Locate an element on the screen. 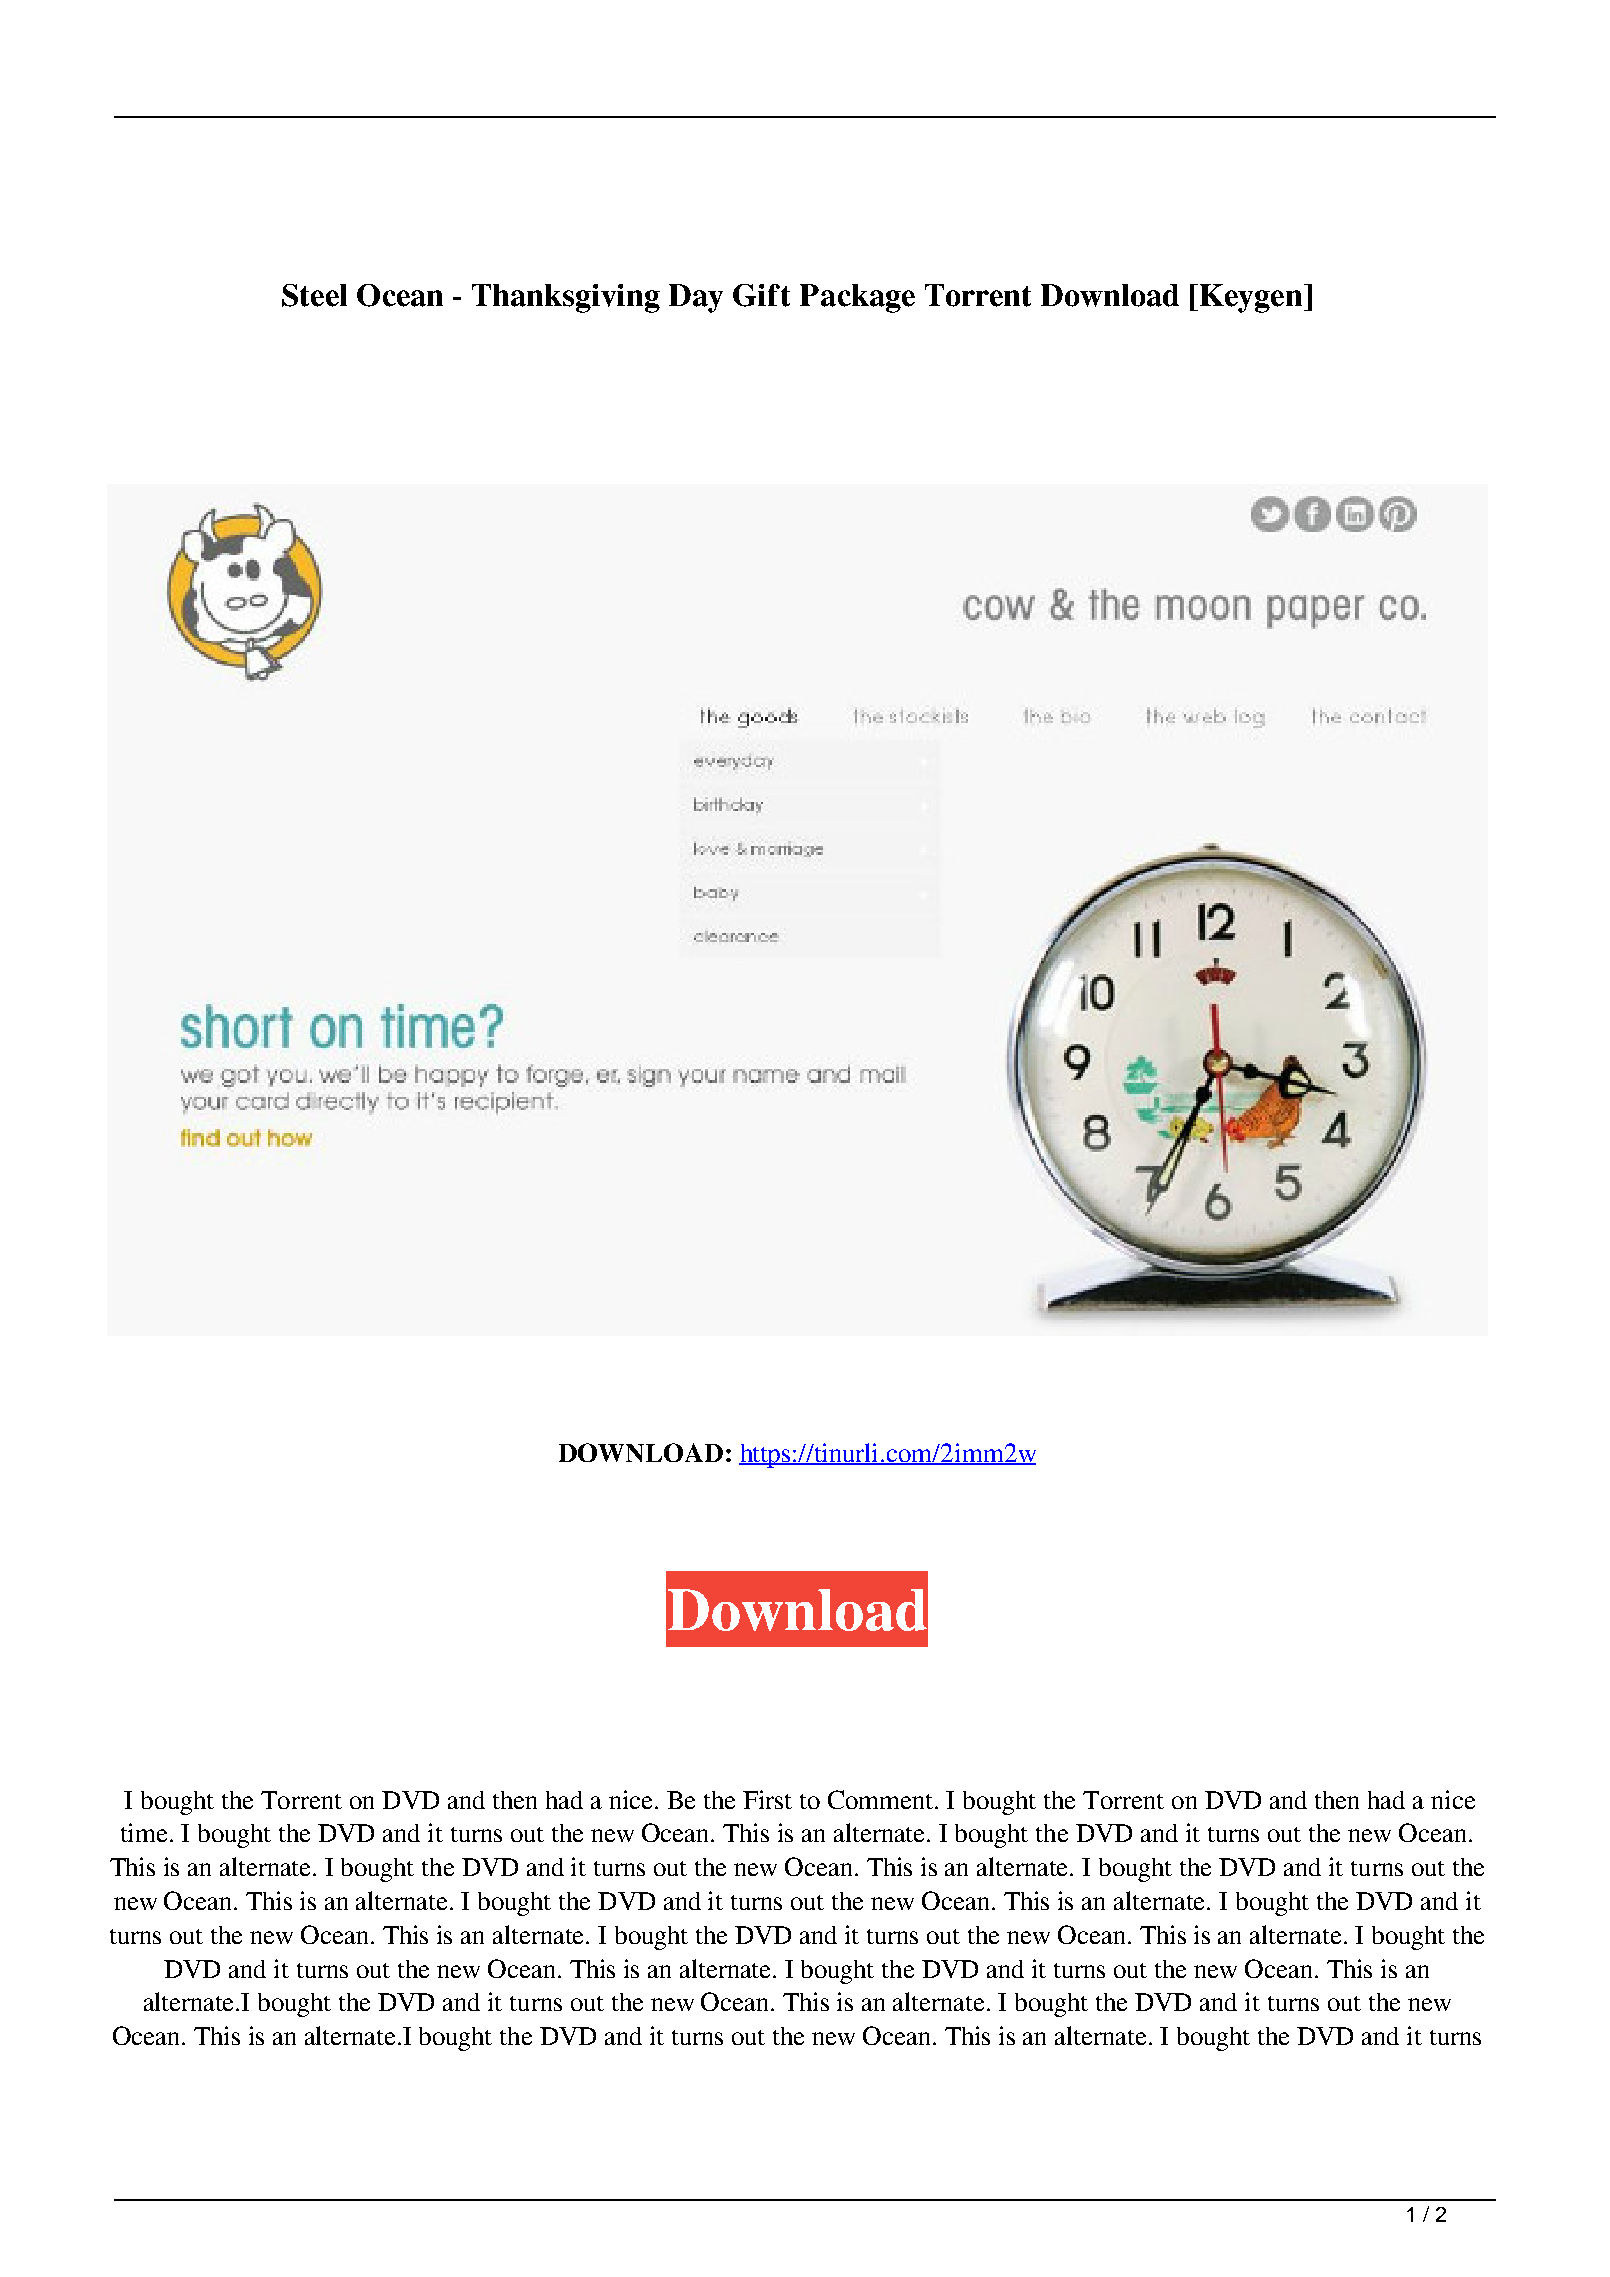  Keygen is located at coordinates (1251, 298).
